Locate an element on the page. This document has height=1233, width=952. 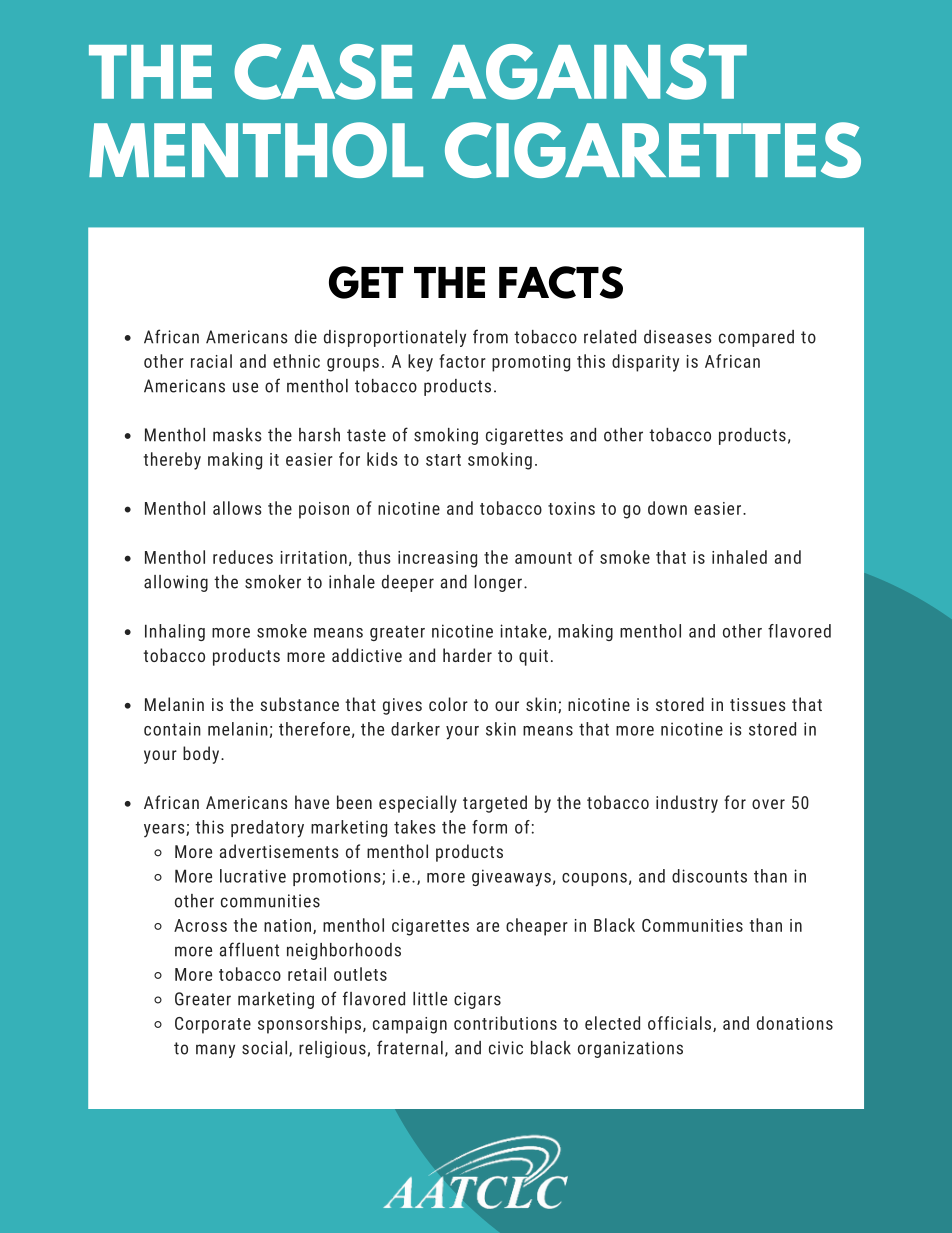
cigars is located at coordinates (477, 1000).
